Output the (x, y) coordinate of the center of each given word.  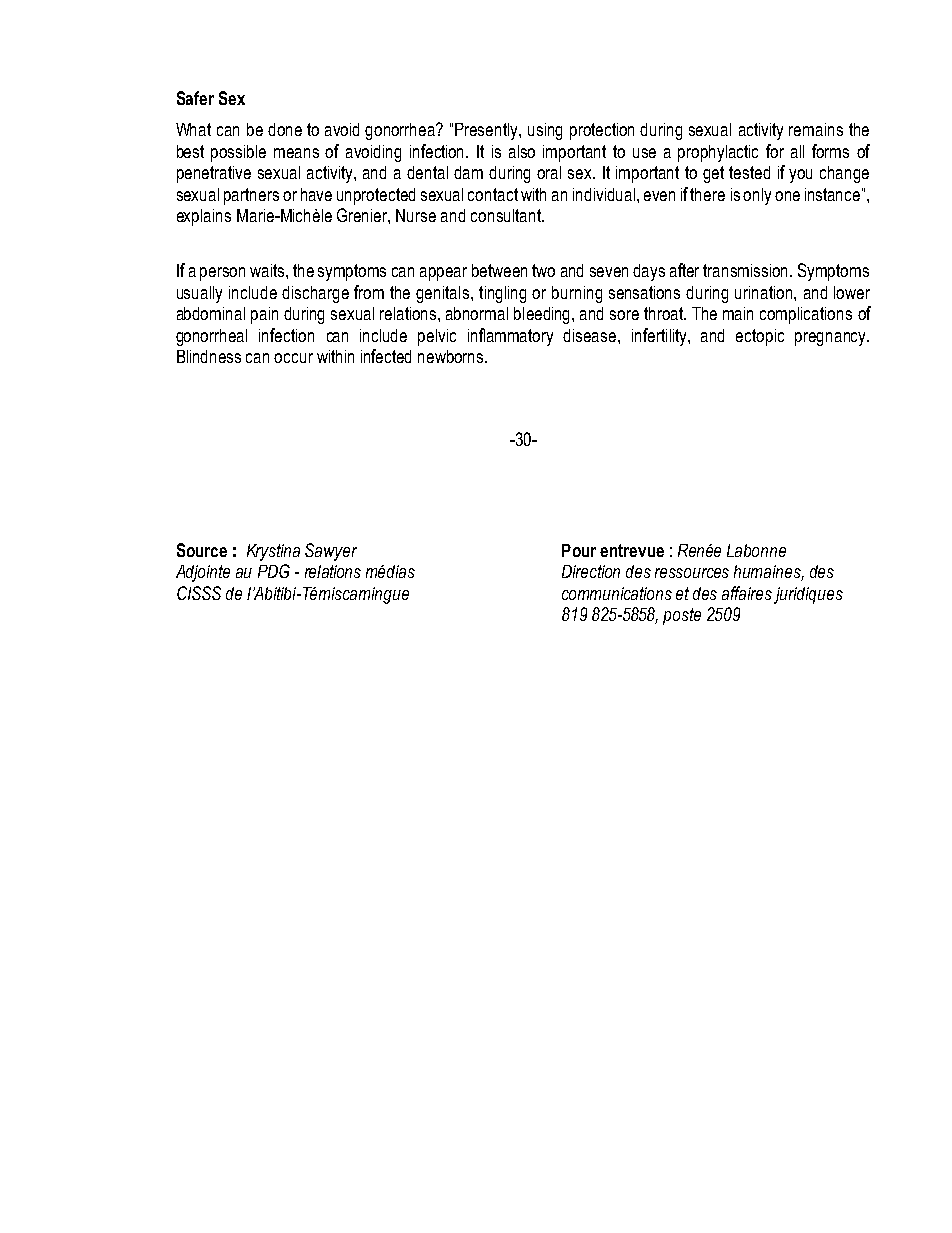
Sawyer (331, 552)
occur (293, 358)
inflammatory (510, 337)
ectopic (760, 337)
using (545, 131)
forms (830, 151)
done (285, 129)
